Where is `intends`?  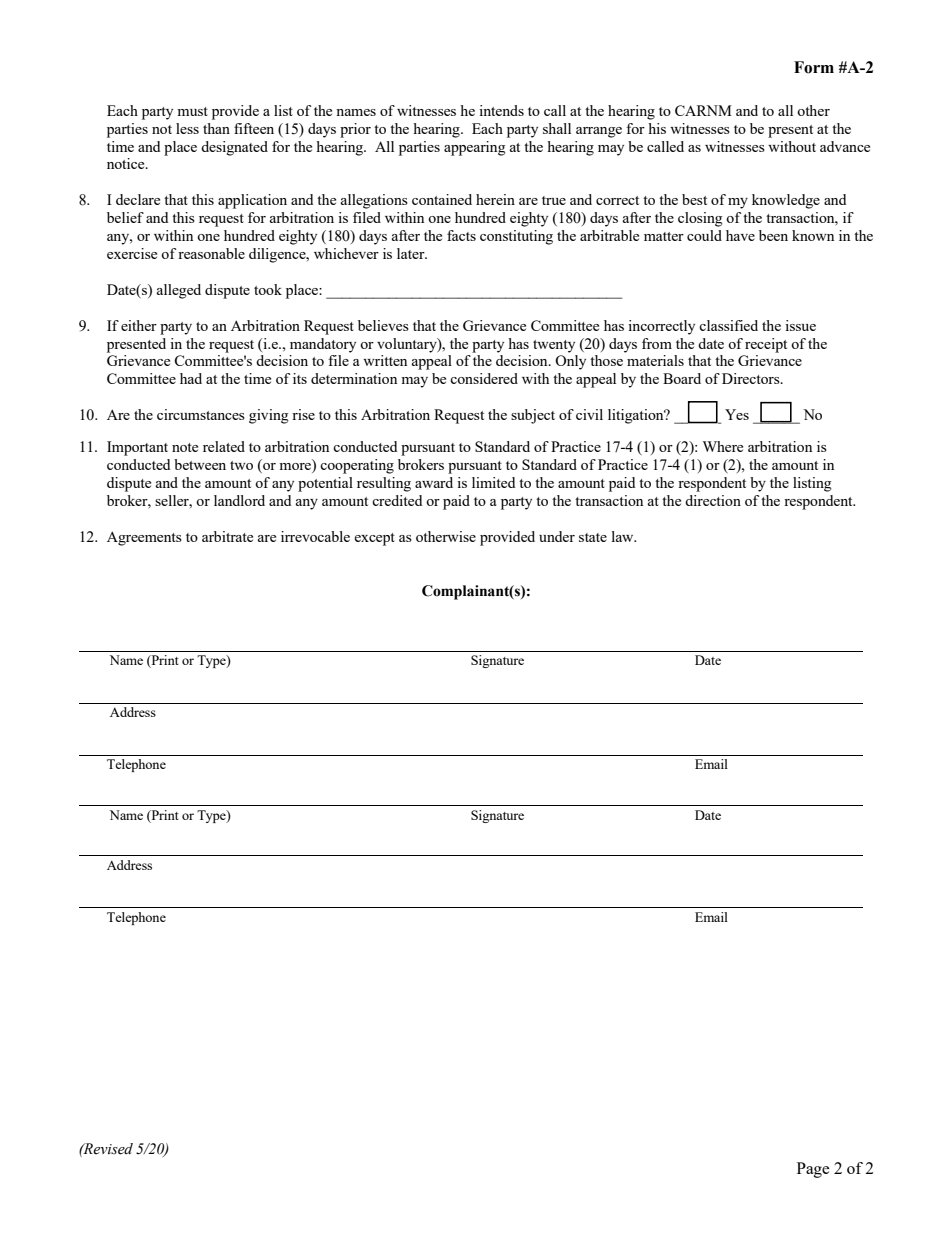
intends is located at coordinates (501, 110).
